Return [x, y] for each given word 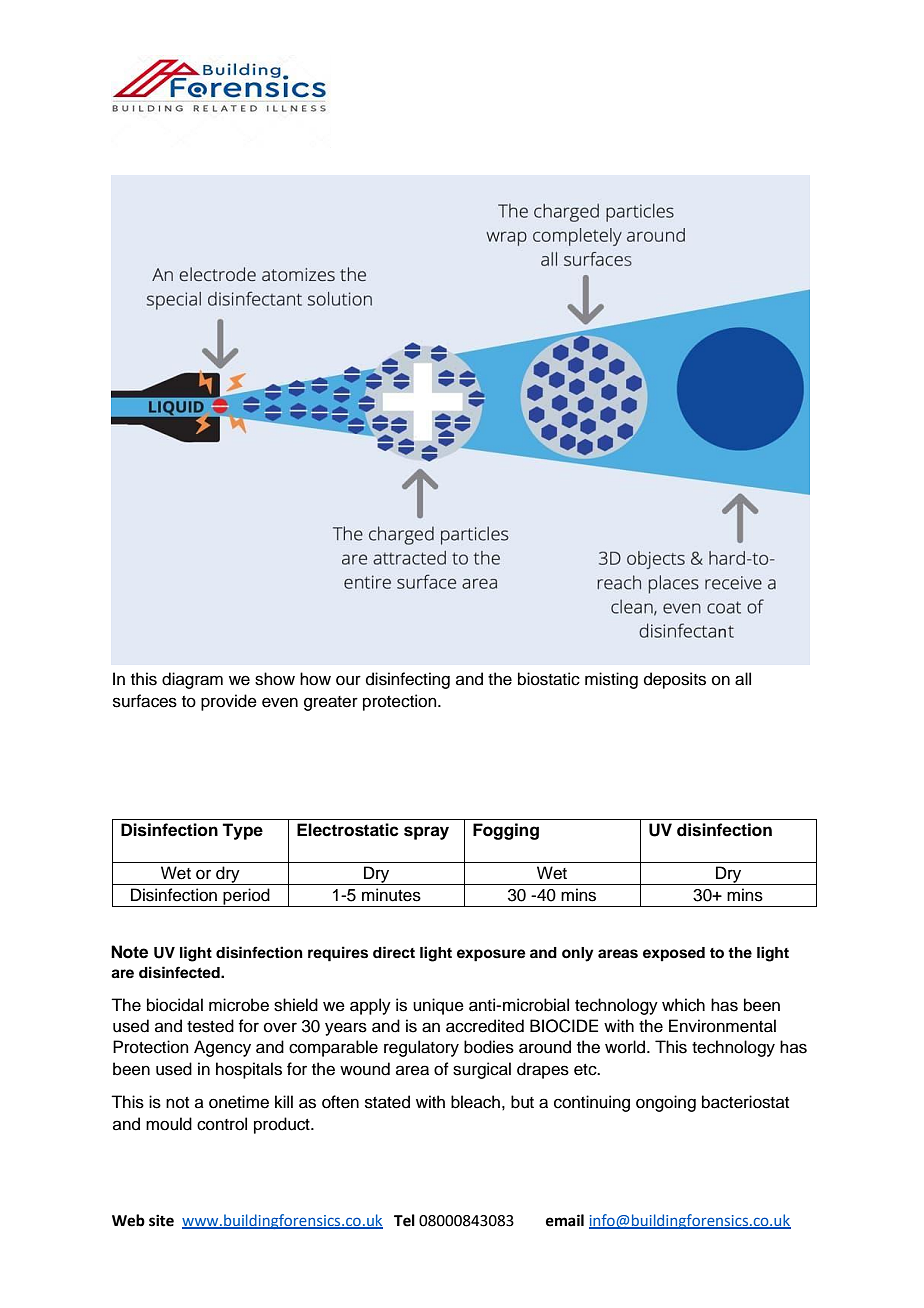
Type [242, 831]
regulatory [421, 1048]
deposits [675, 680]
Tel [404, 1220]
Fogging [506, 831]
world [626, 1047]
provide [229, 702]
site [161, 1220]
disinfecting [408, 680]
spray [426, 833]
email [565, 1220]
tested [210, 1026]
